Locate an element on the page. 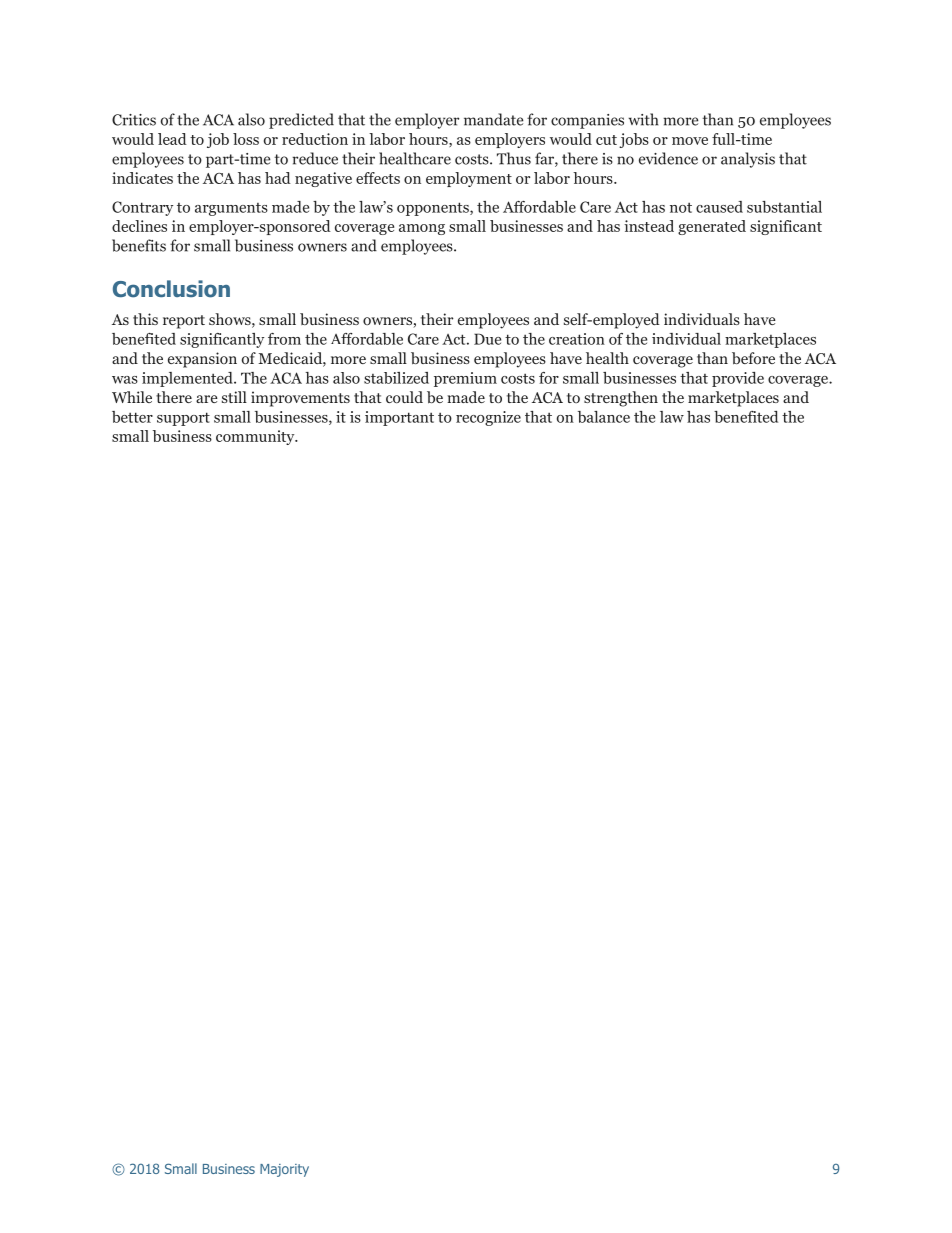 The image size is (952, 1233). community is located at coordinates (256, 437).
